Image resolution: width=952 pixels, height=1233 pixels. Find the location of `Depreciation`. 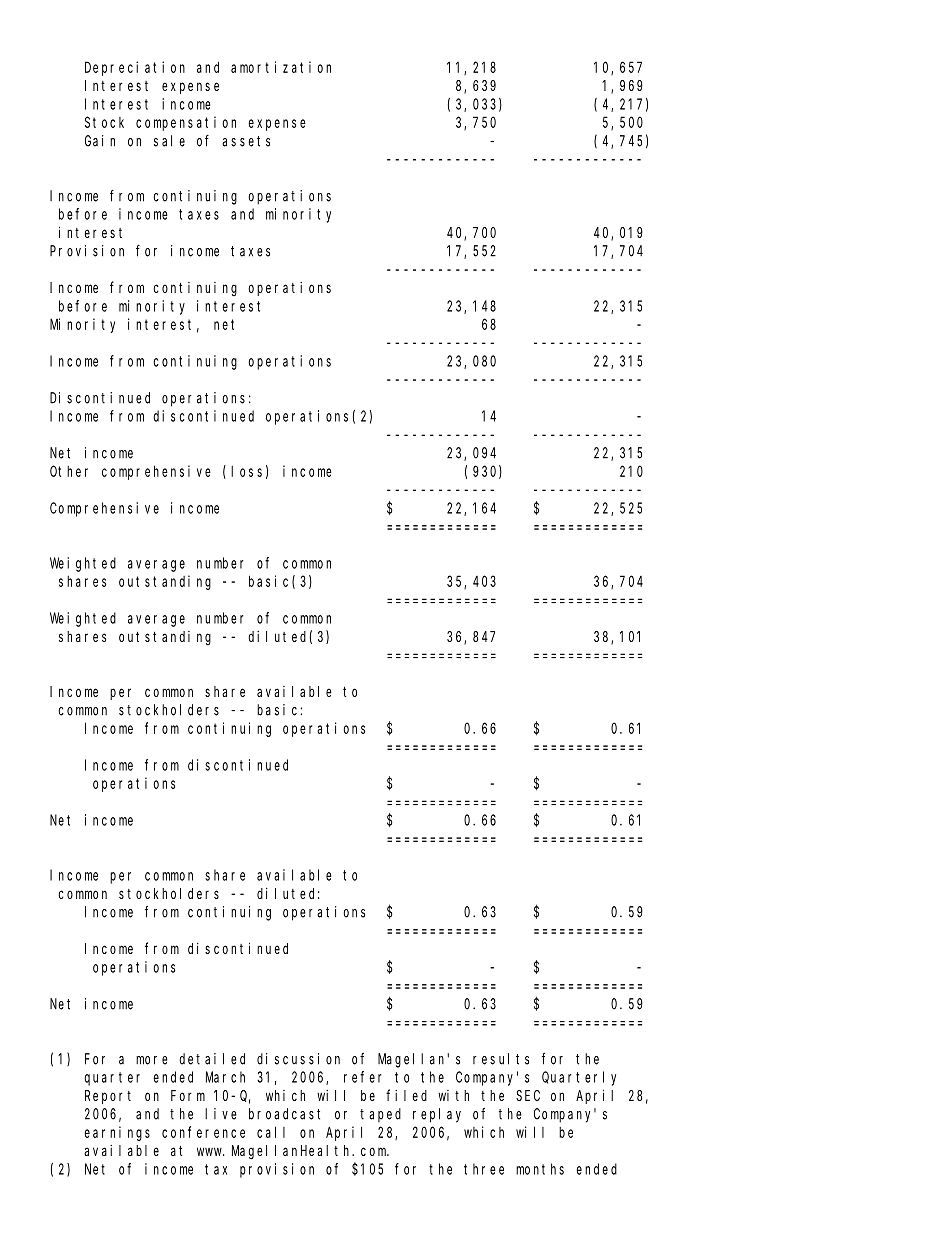

Depreciation is located at coordinates (135, 68).
